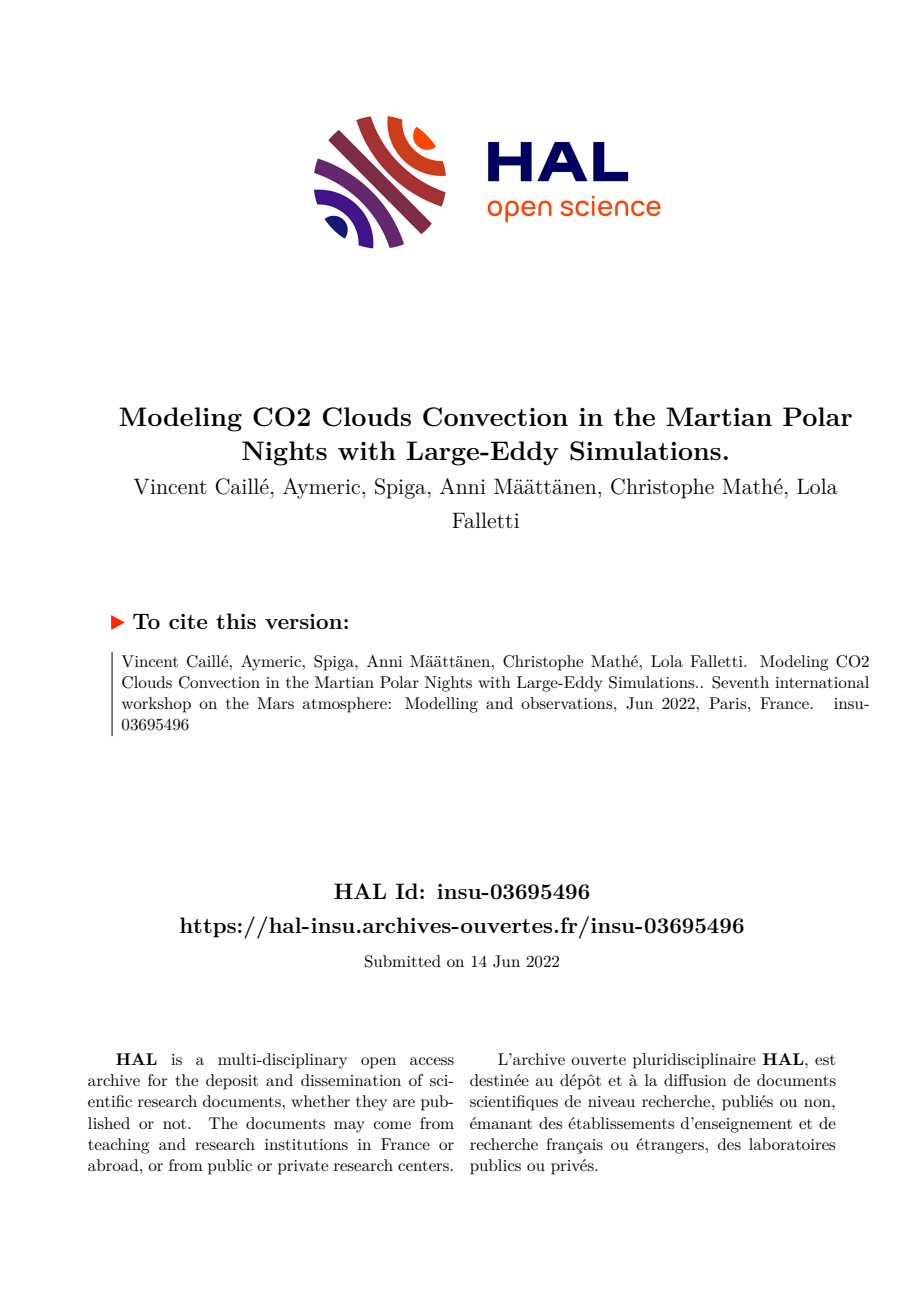 The image size is (924, 1308). Describe the element at coordinates (695, 1080) in the image. I see `diffusion` at that location.
